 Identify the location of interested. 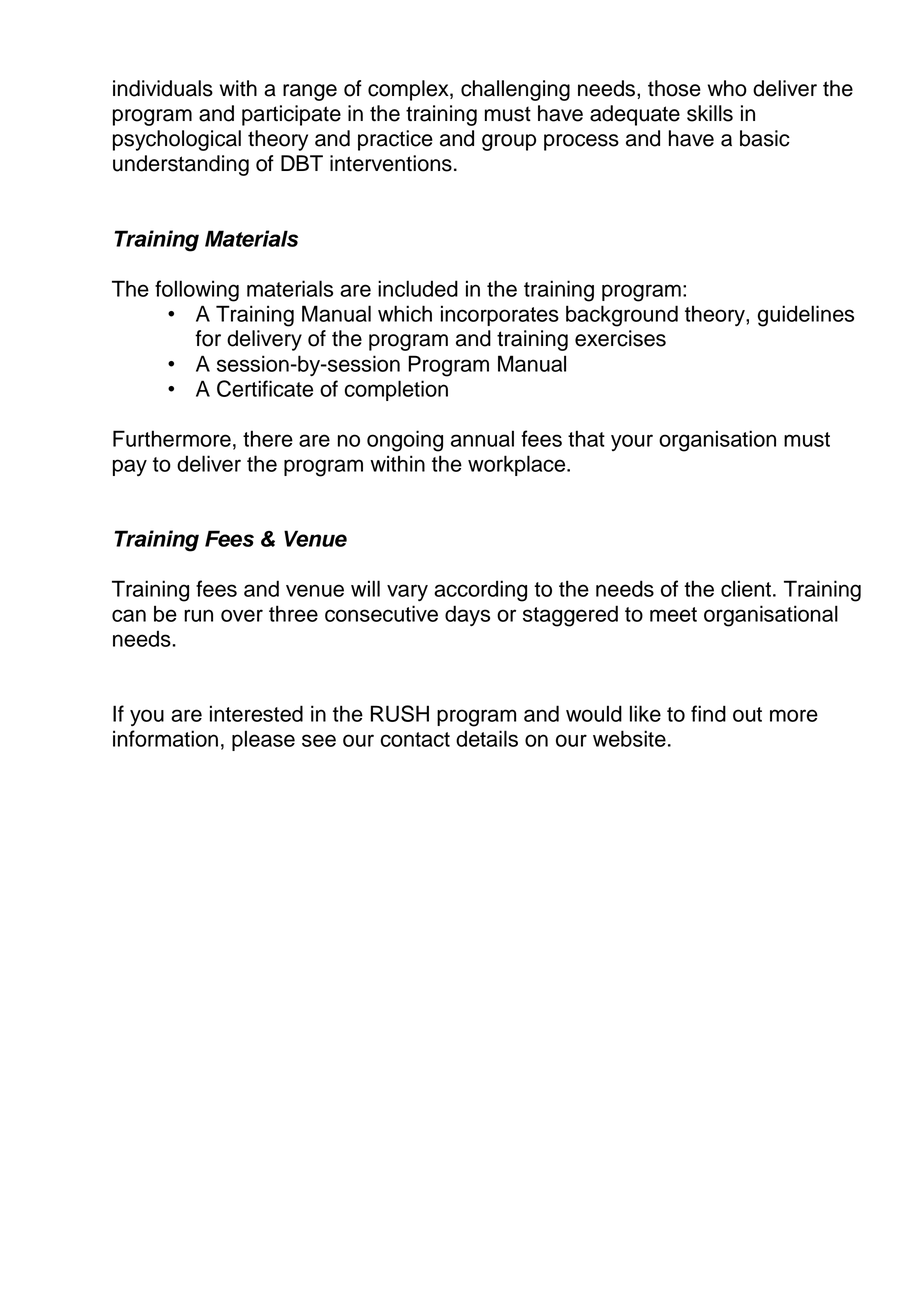
(256, 713).
